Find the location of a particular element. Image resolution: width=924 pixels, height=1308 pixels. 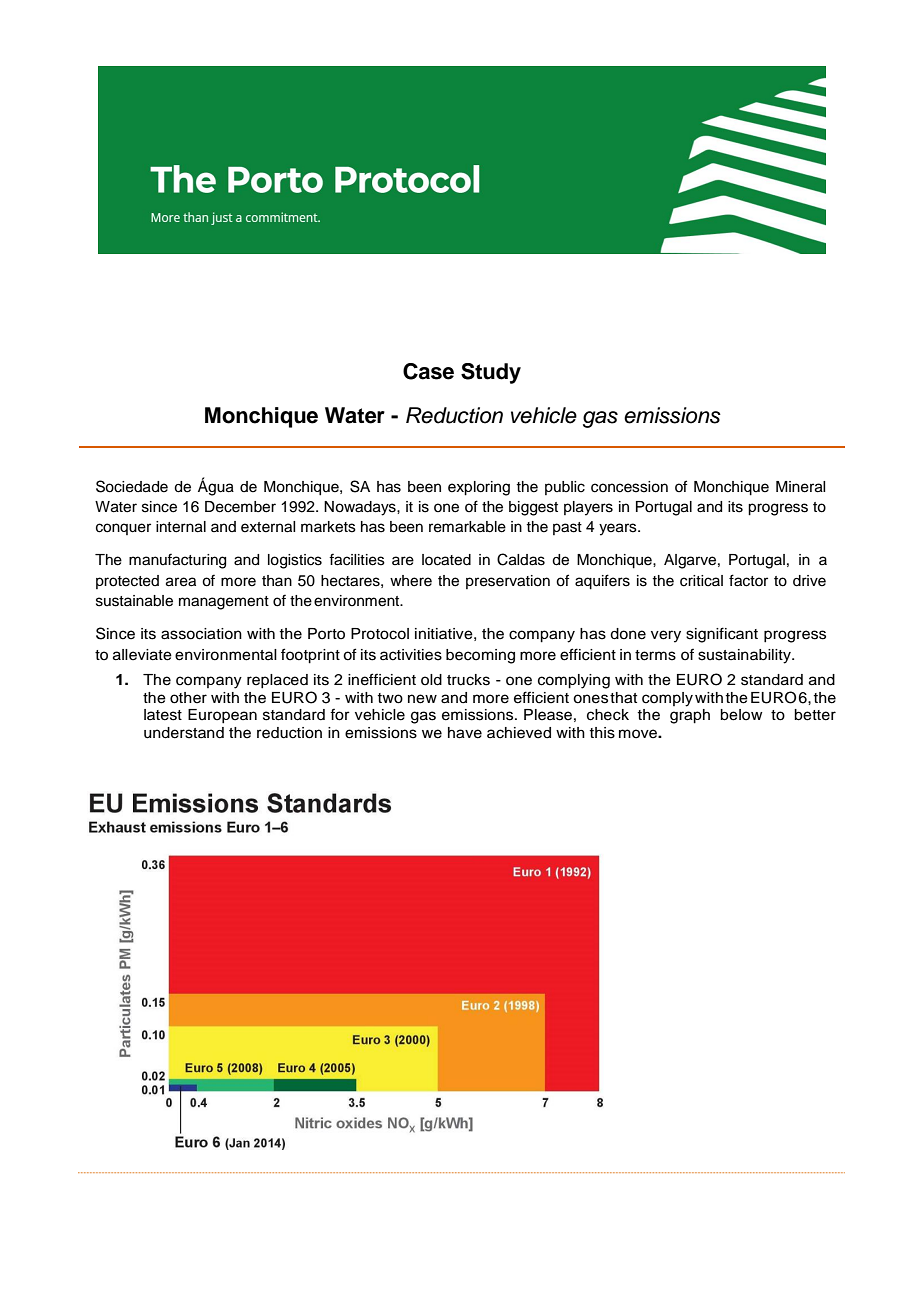

internal is located at coordinates (181, 527).
